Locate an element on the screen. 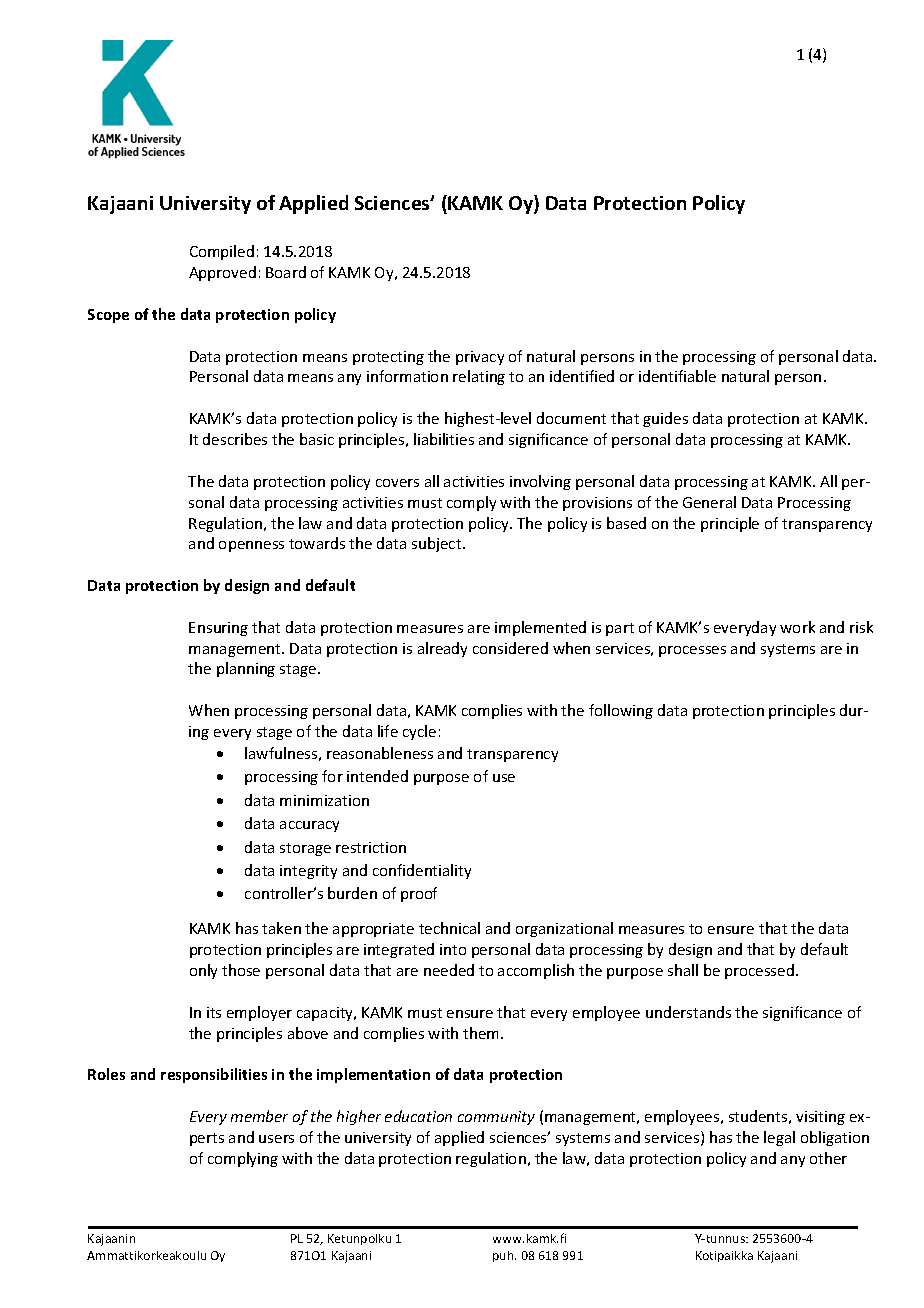 The height and width of the screenshot is (1308, 924). privacy is located at coordinates (480, 358).
